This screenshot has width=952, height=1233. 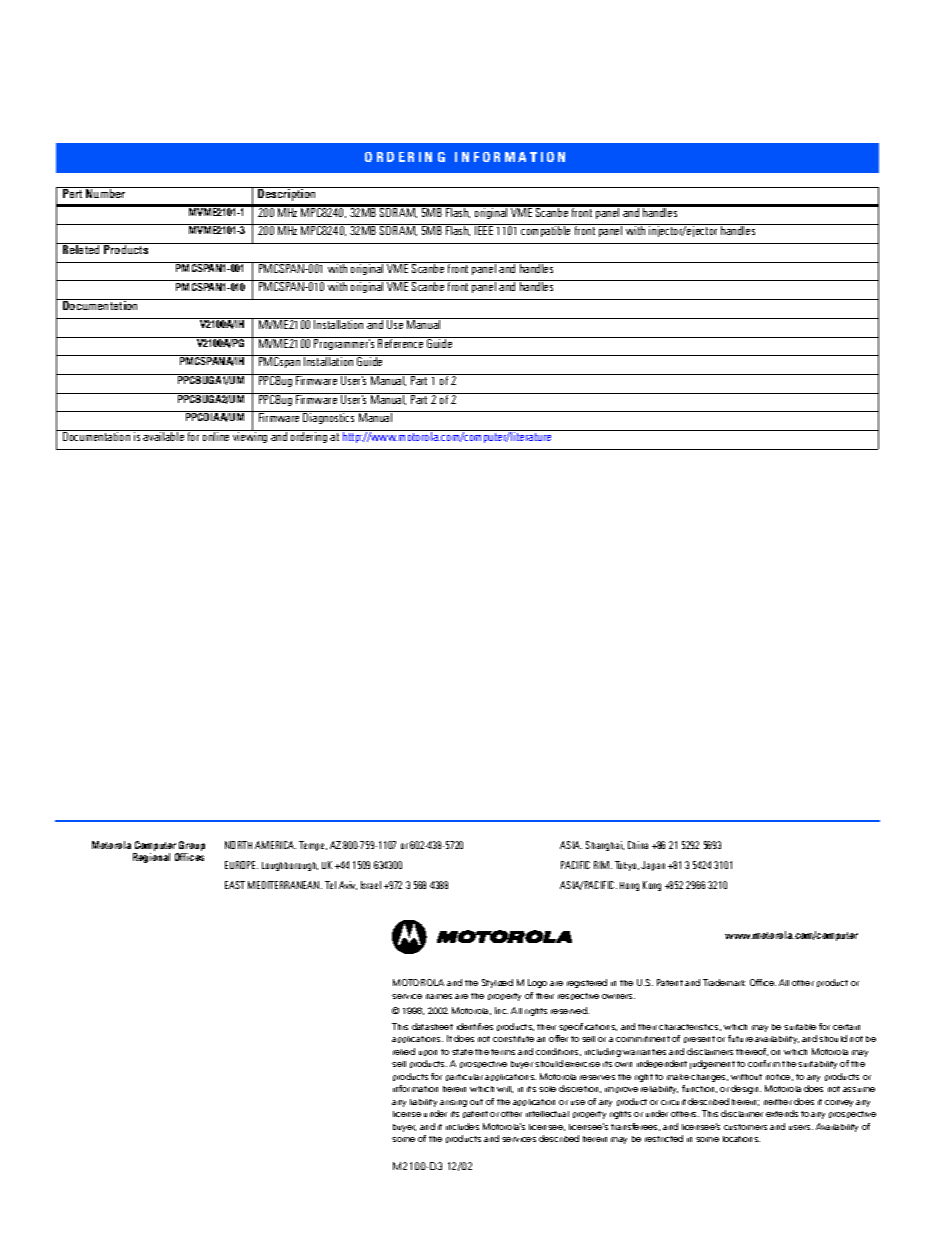 I want to click on NORTH, so click(x=238, y=845).
